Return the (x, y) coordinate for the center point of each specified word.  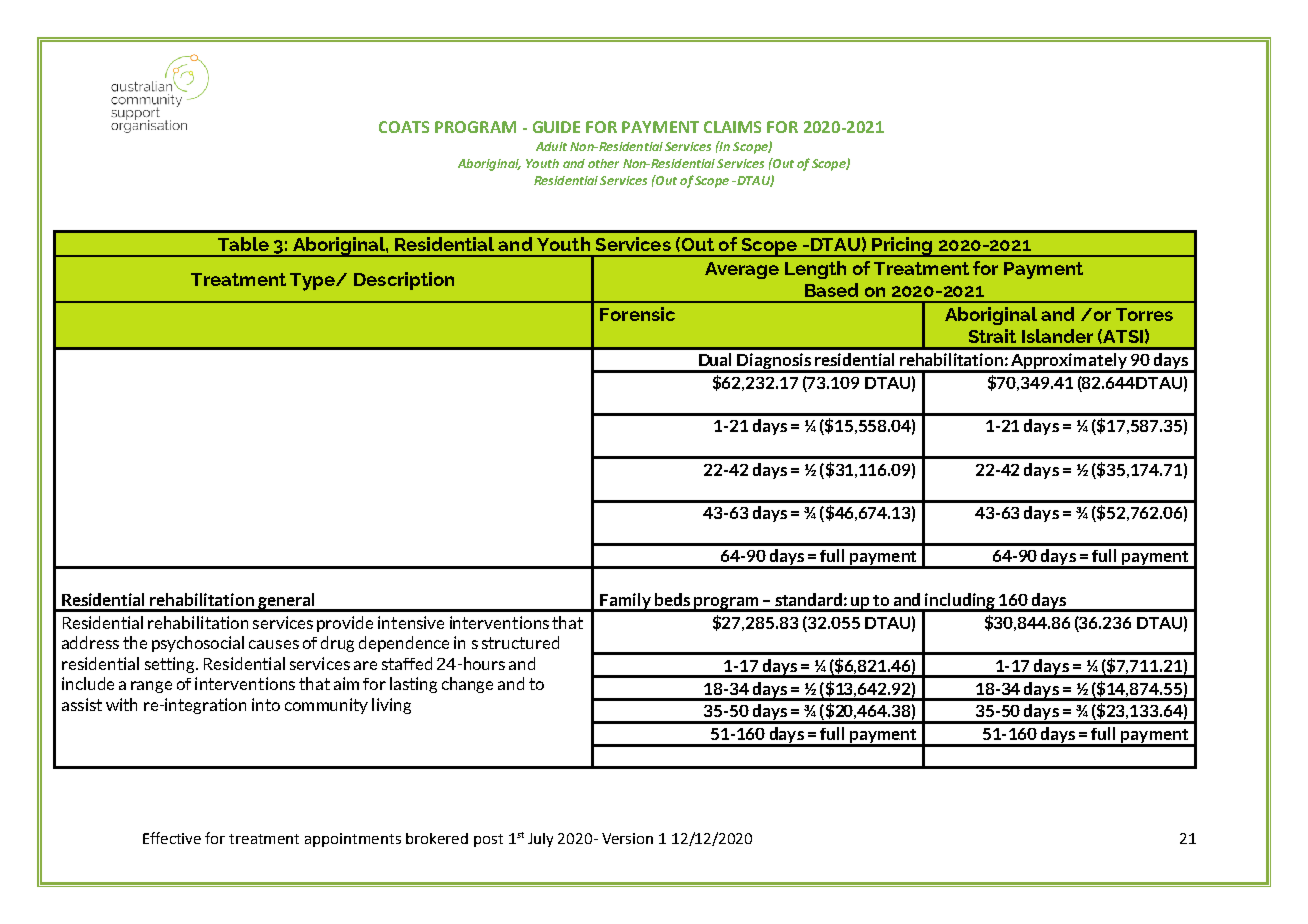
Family (625, 602)
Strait (992, 336)
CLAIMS (732, 127)
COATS (404, 127)
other (603, 163)
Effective (172, 838)
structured (520, 642)
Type (313, 282)
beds (672, 599)
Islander (1057, 336)
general (286, 602)
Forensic (637, 314)
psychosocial (198, 644)
